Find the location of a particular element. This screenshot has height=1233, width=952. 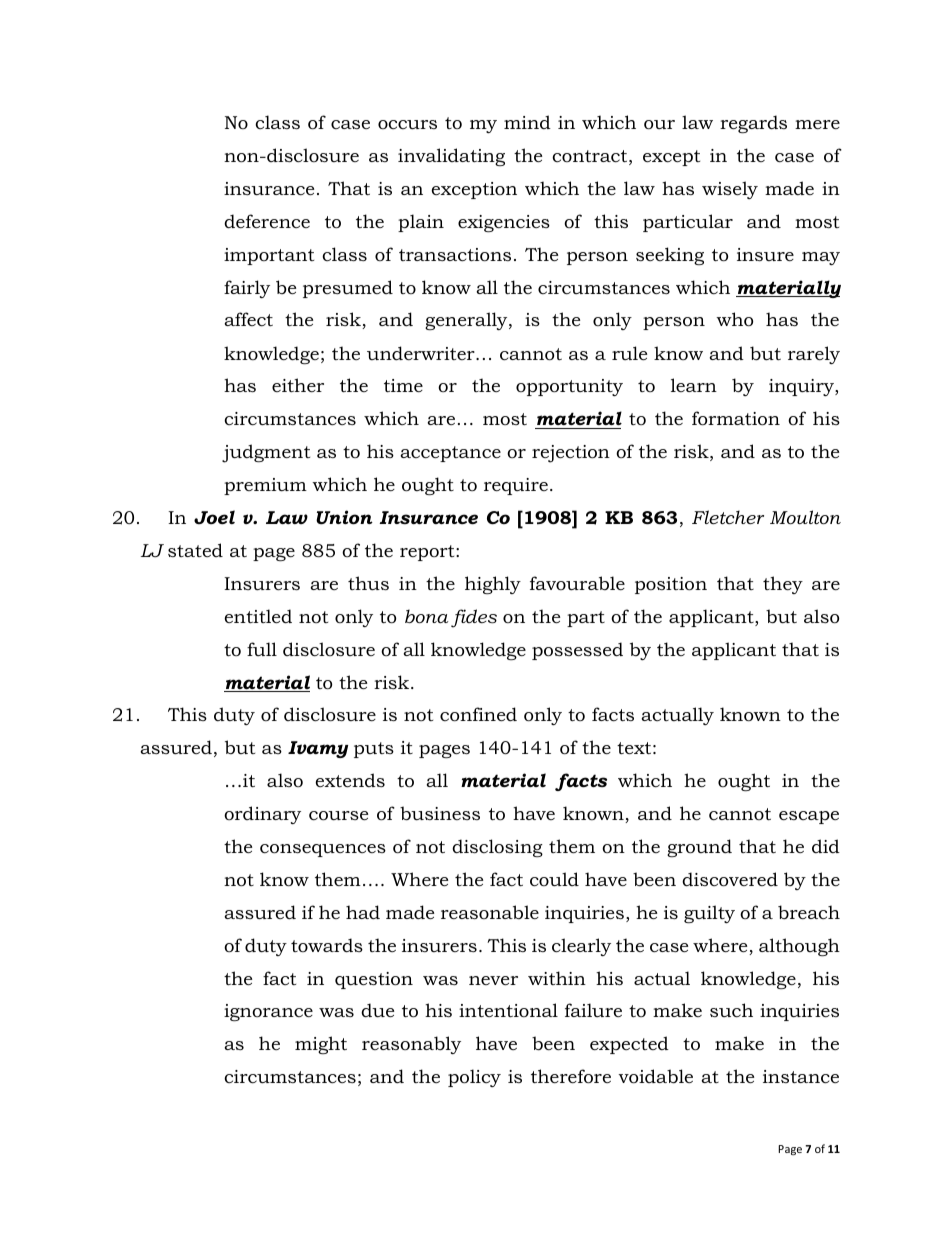

ignorance is located at coordinates (268, 1012).
